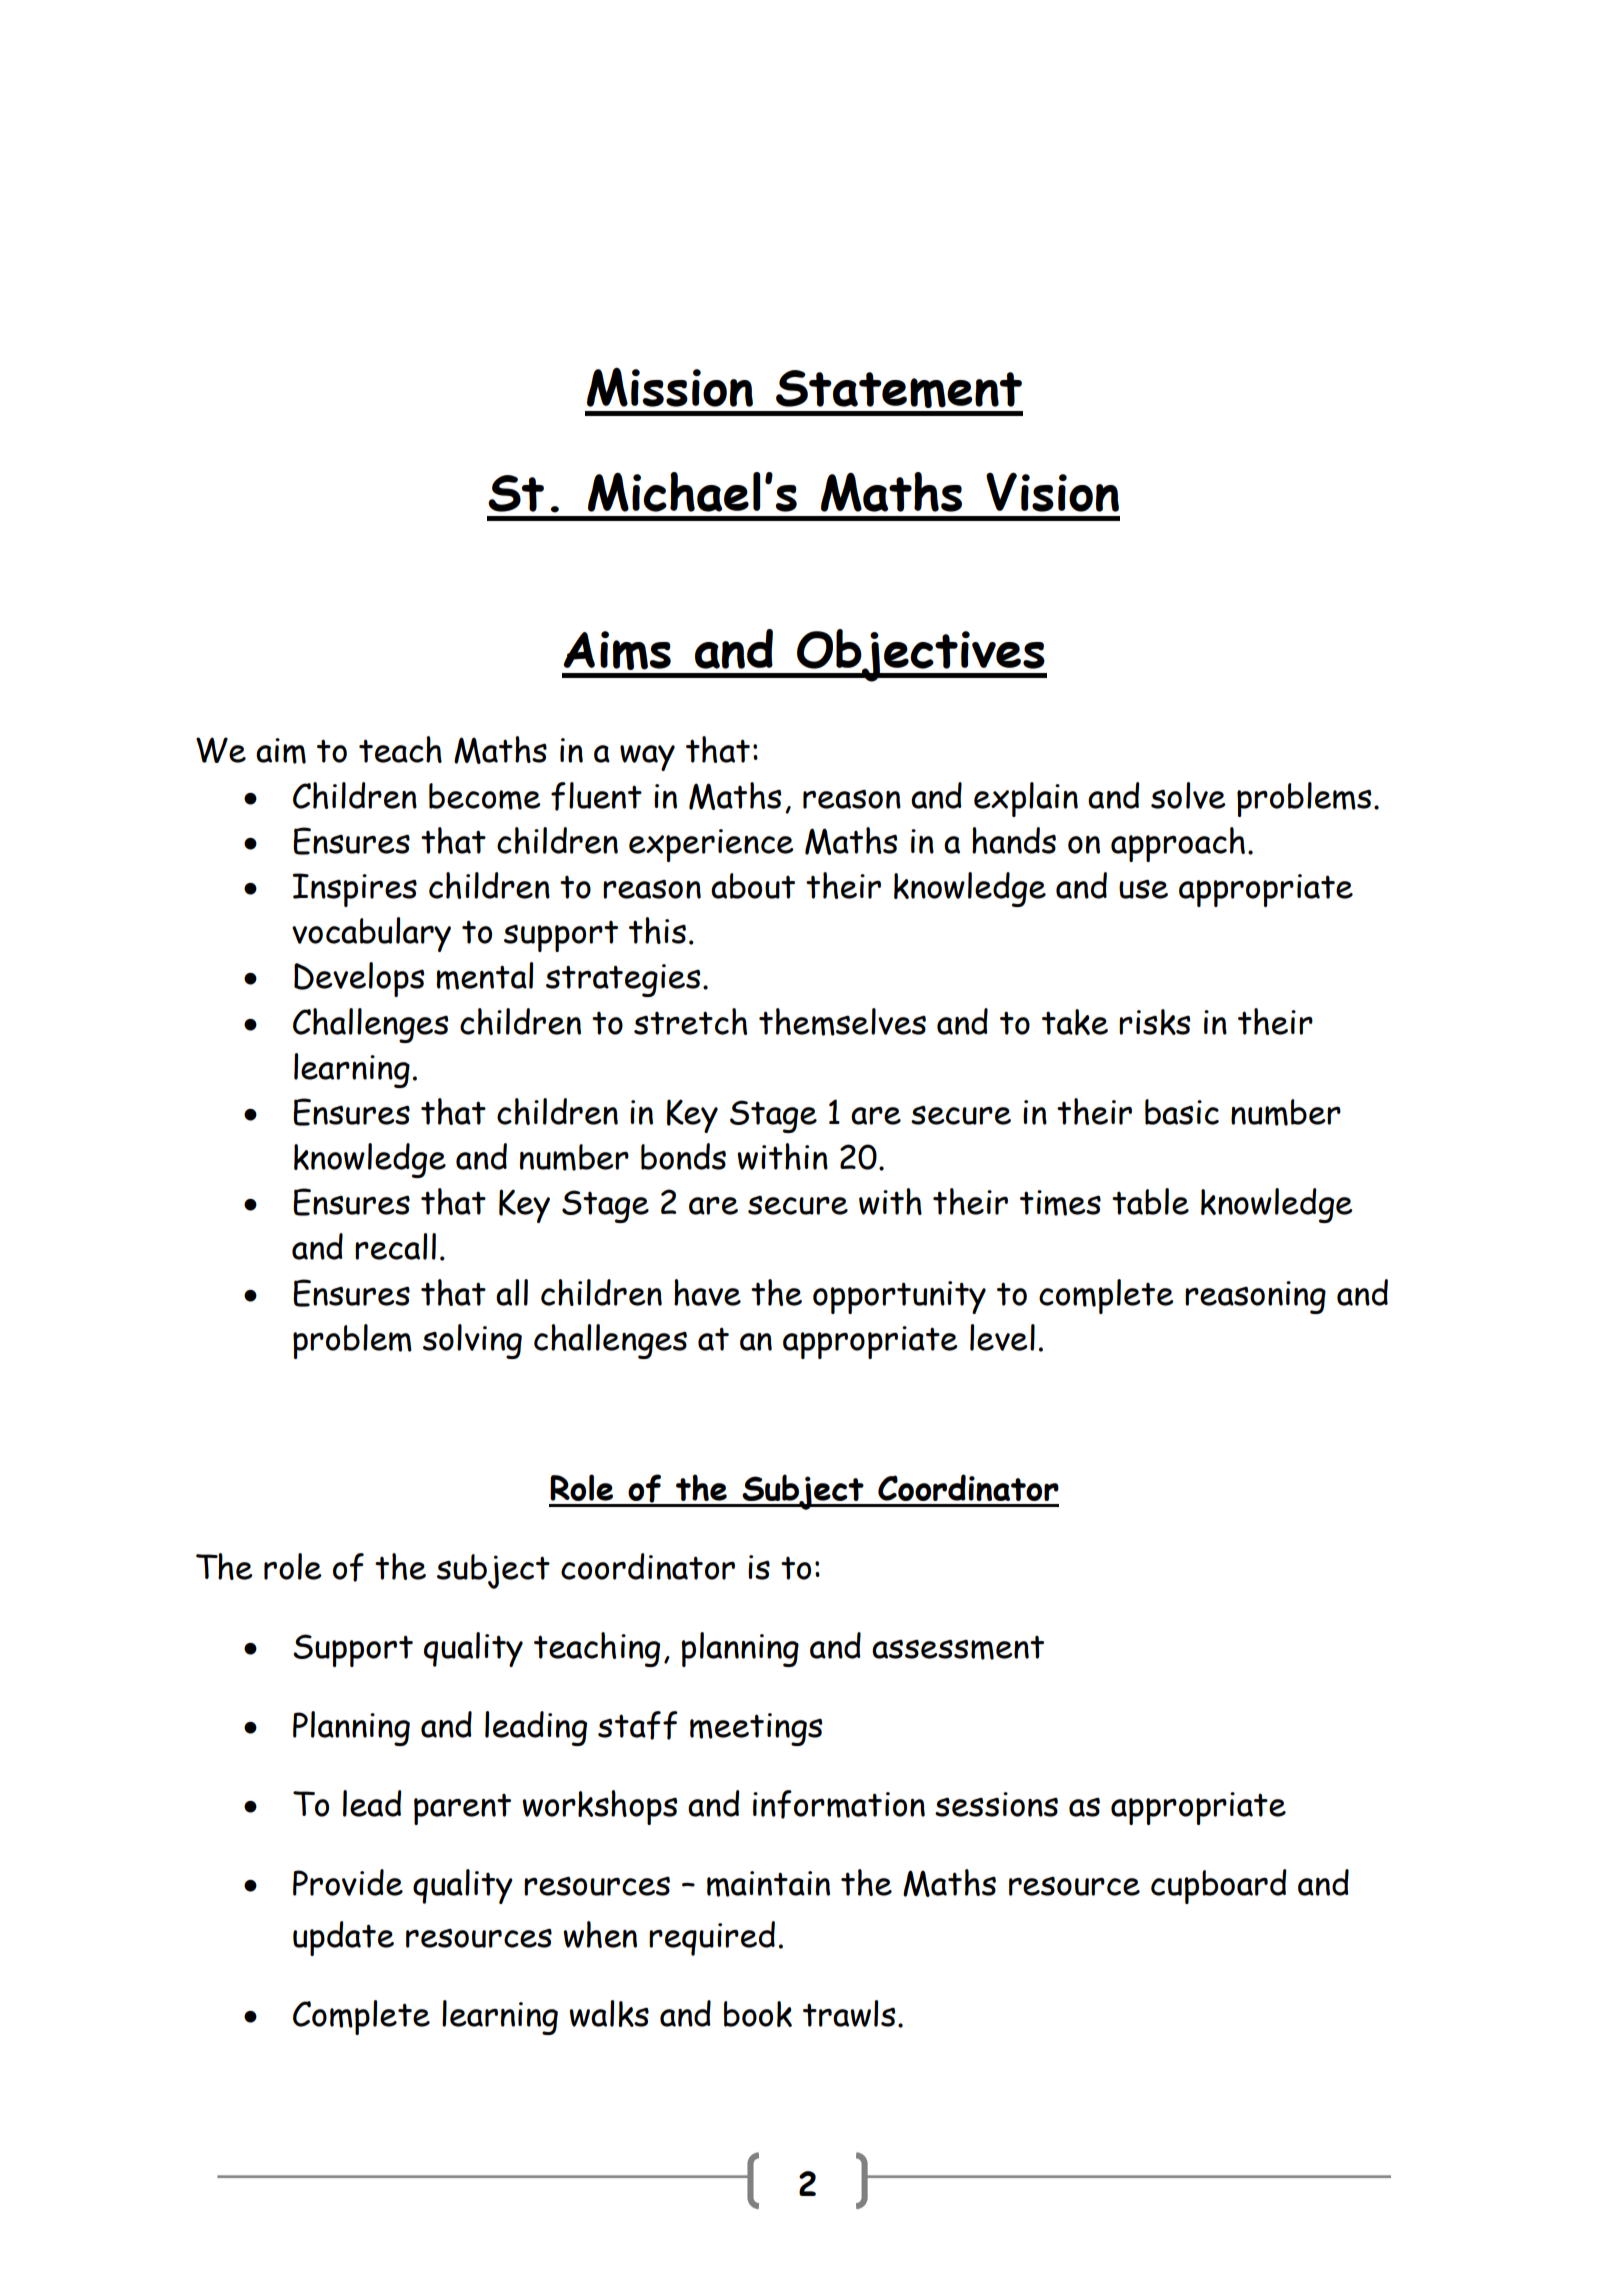 This screenshot has width=1608, height=2274. Describe the element at coordinates (756, 1729) in the screenshot. I see `meetings` at that location.
